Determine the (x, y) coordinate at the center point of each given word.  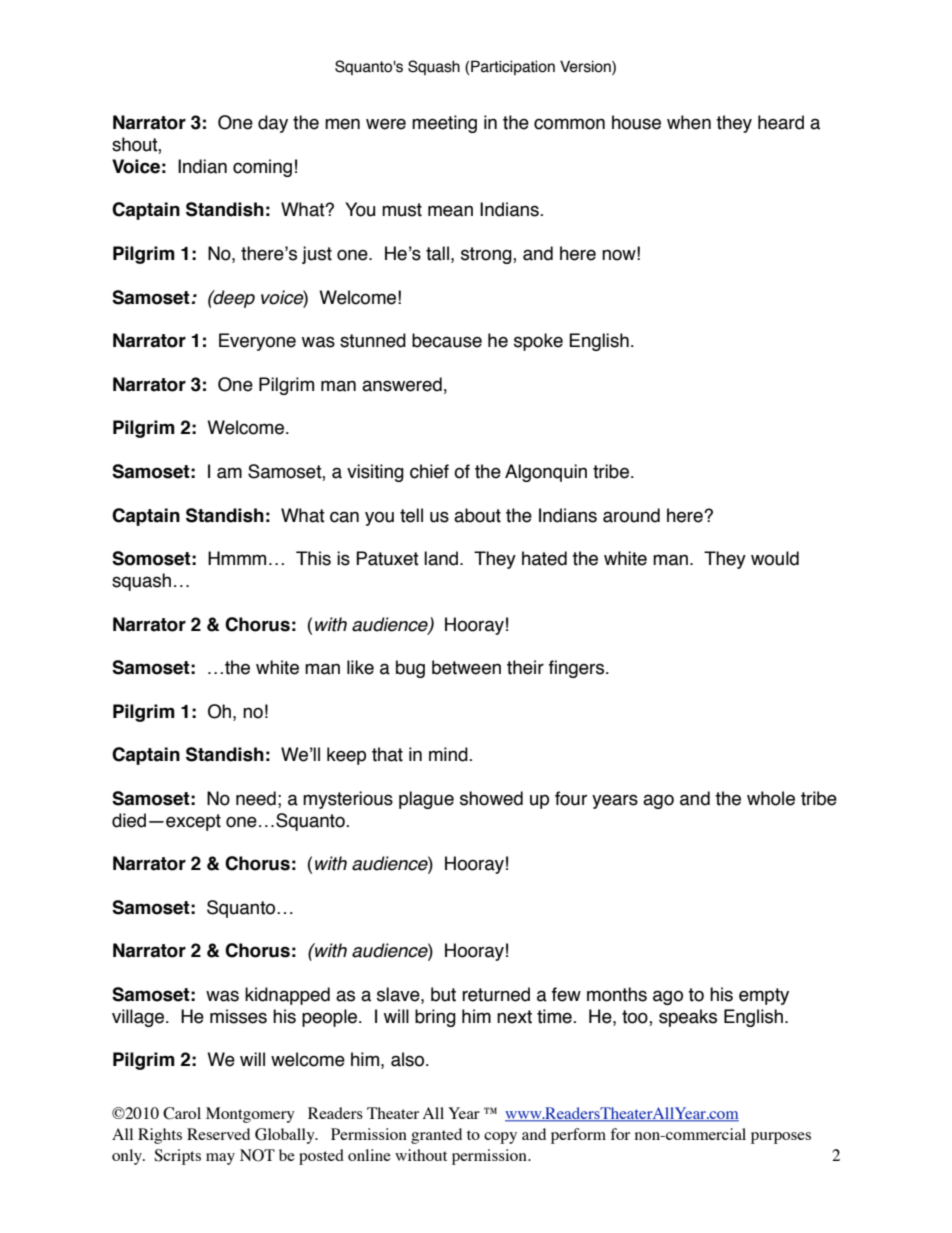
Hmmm (237, 558)
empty (764, 996)
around (631, 515)
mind (449, 754)
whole (771, 798)
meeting (444, 124)
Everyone (257, 342)
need (256, 798)
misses (238, 1016)
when (689, 122)
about (477, 515)
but (443, 994)
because (447, 340)
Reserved (218, 1134)
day (273, 124)
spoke (538, 342)
